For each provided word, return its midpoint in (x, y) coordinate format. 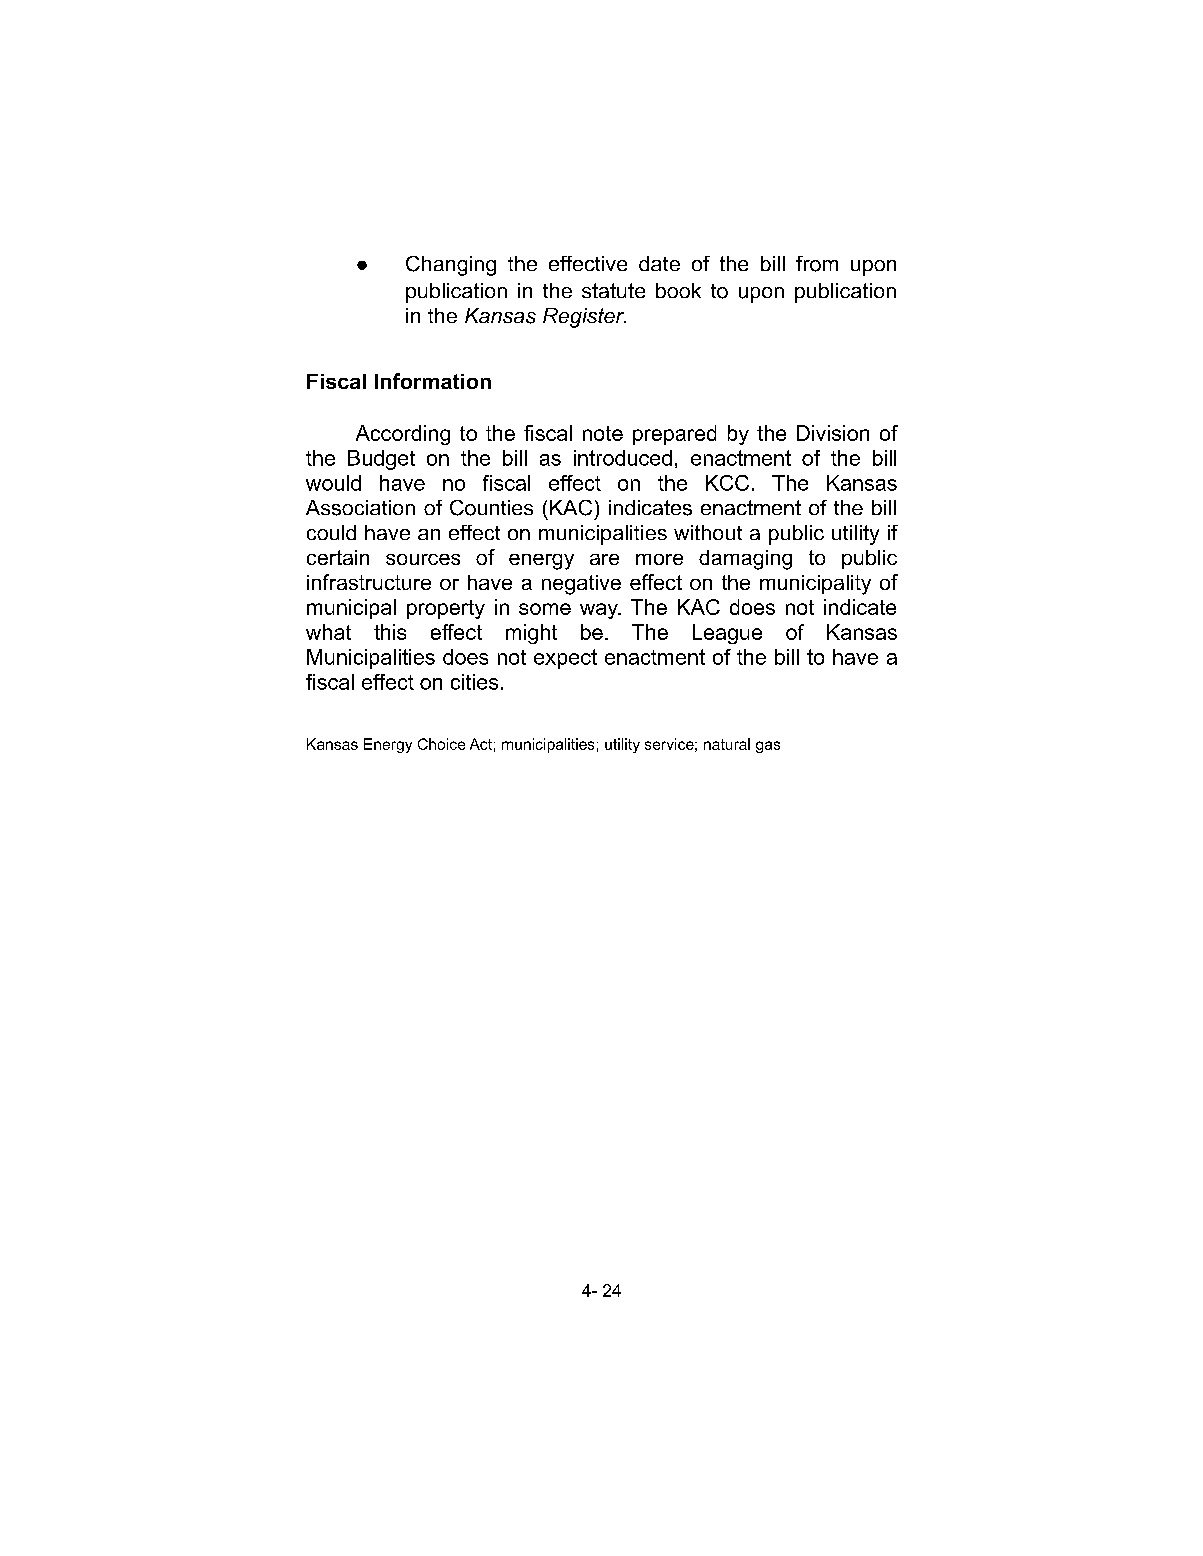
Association (360, 508)
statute (613, 290)
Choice (441, 744)
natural (727, 744)
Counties (491, 508)
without (708, 532)
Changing (451, 266)
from (817, 264)
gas (768, 747)
